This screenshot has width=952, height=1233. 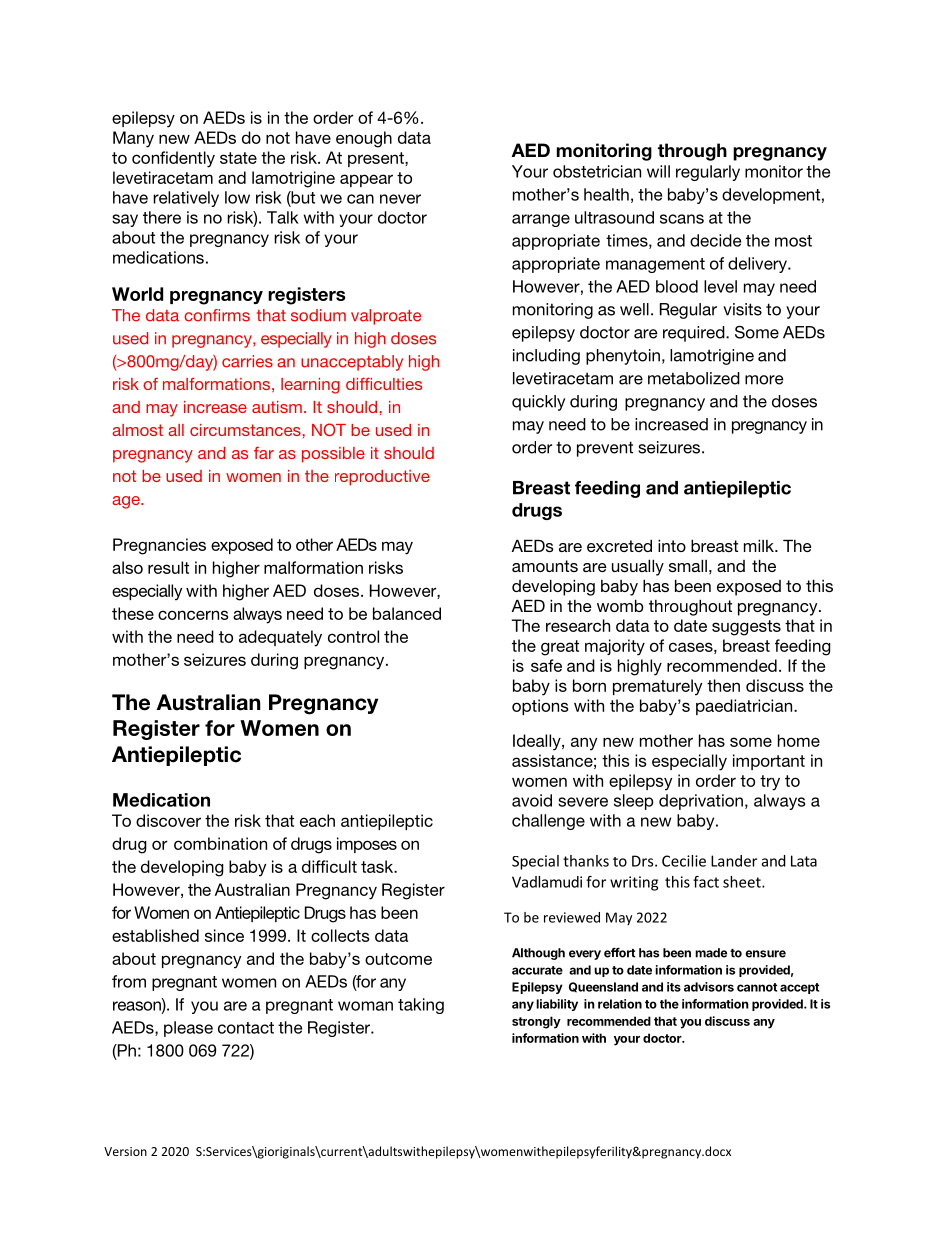 What do you see at coordinates (407, 613) in the screenshot?
I see `balanced` at bounding box center [407, 613].
